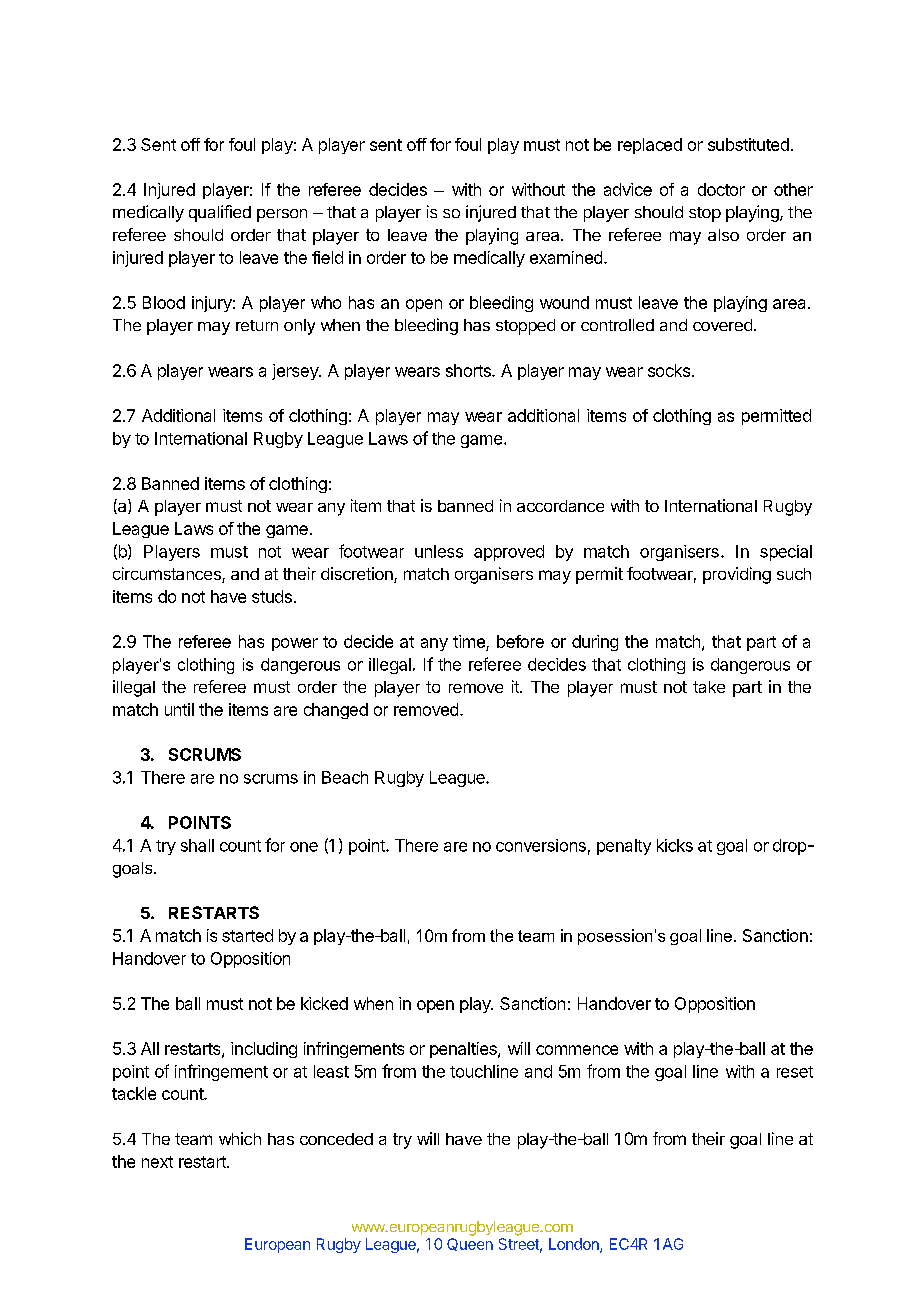 Image resolution: width=924 pixels, height=1308 pixels. Describe the element at coordinates (566, 257) in the image. I see `examined` at that location.
